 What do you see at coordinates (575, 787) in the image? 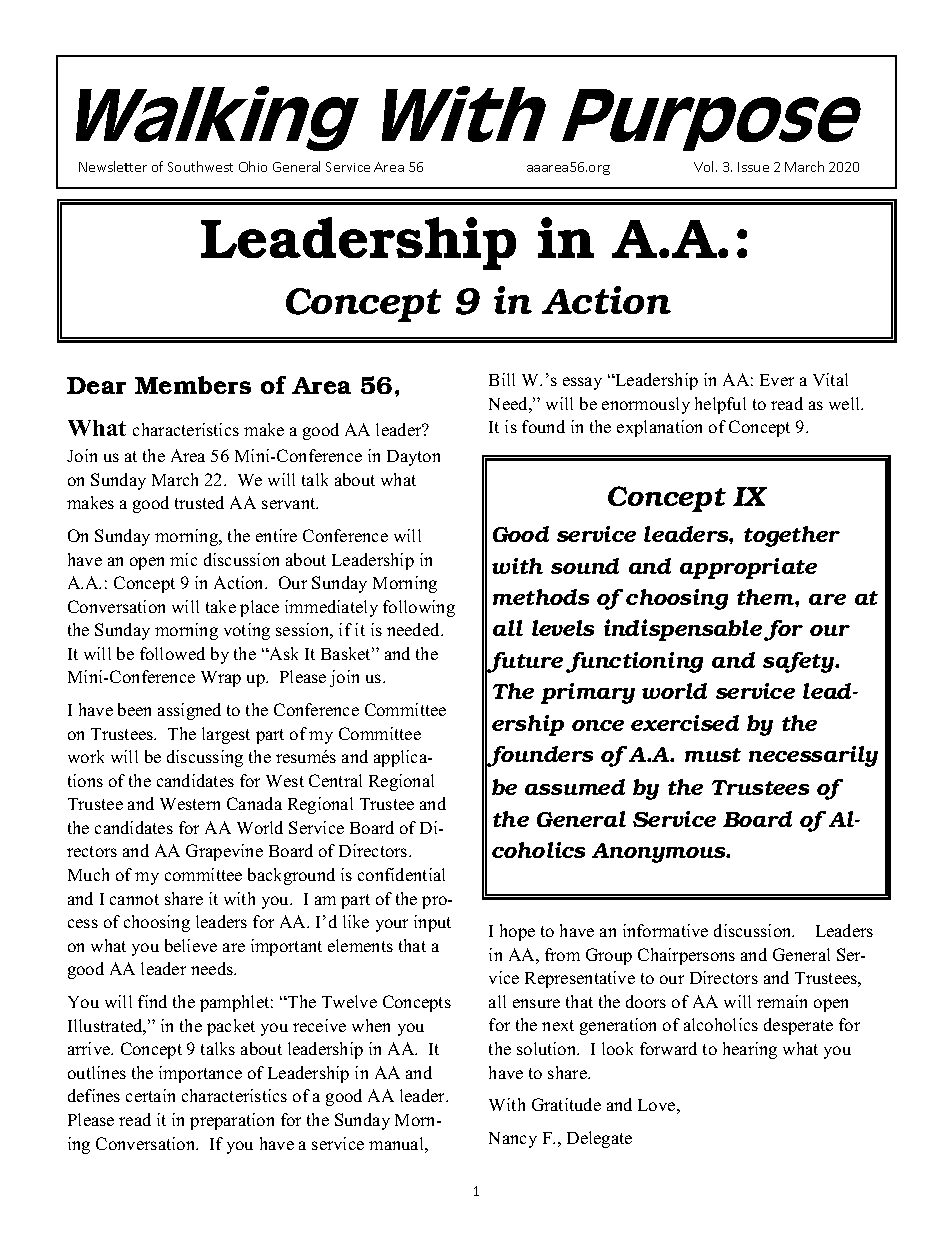
I see `assumed` at bounding box center [575, 787].
